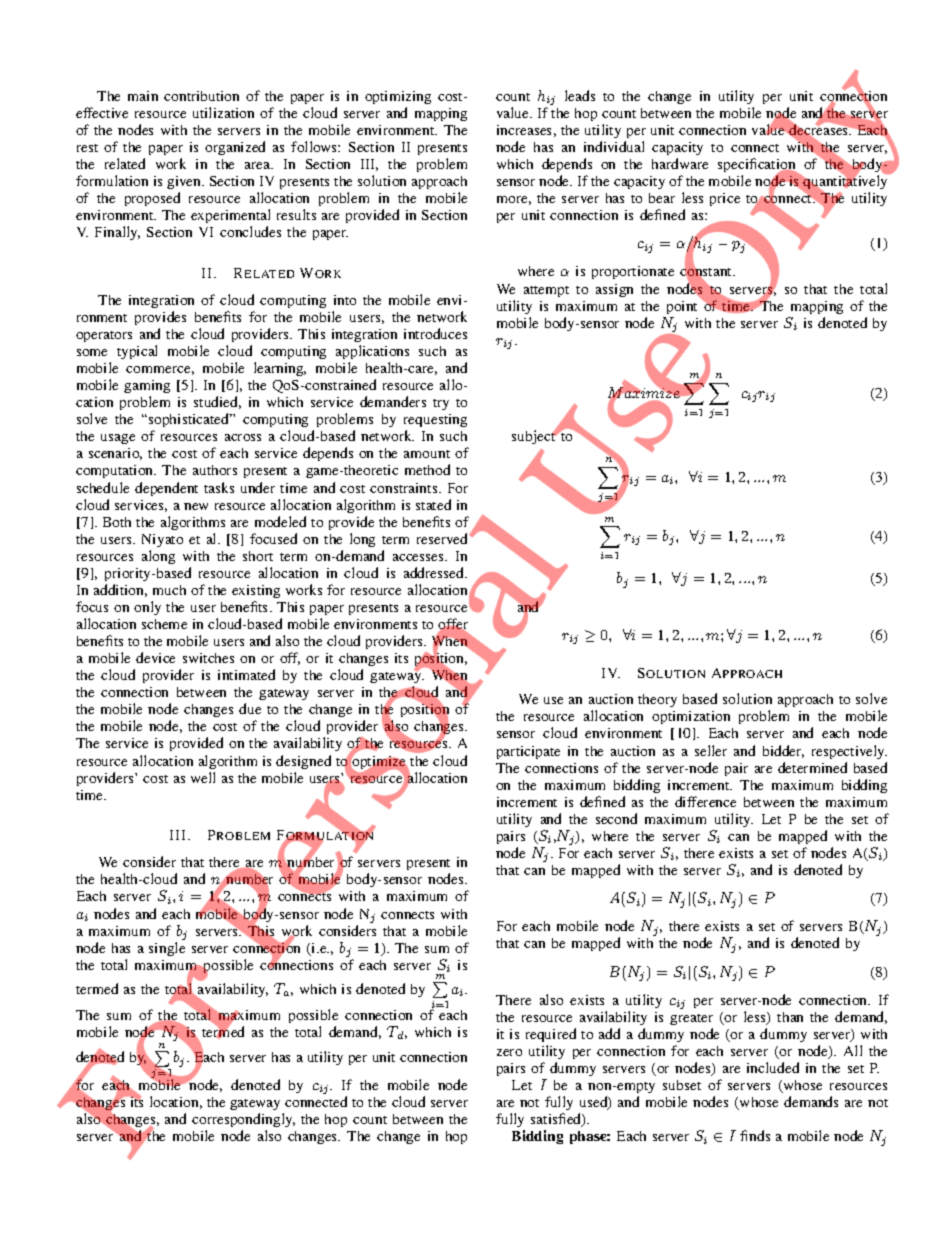  What do you see at coordinates (398, 97) in the screenshot?
I see `optimizing` at bounding box center [398, 97].
